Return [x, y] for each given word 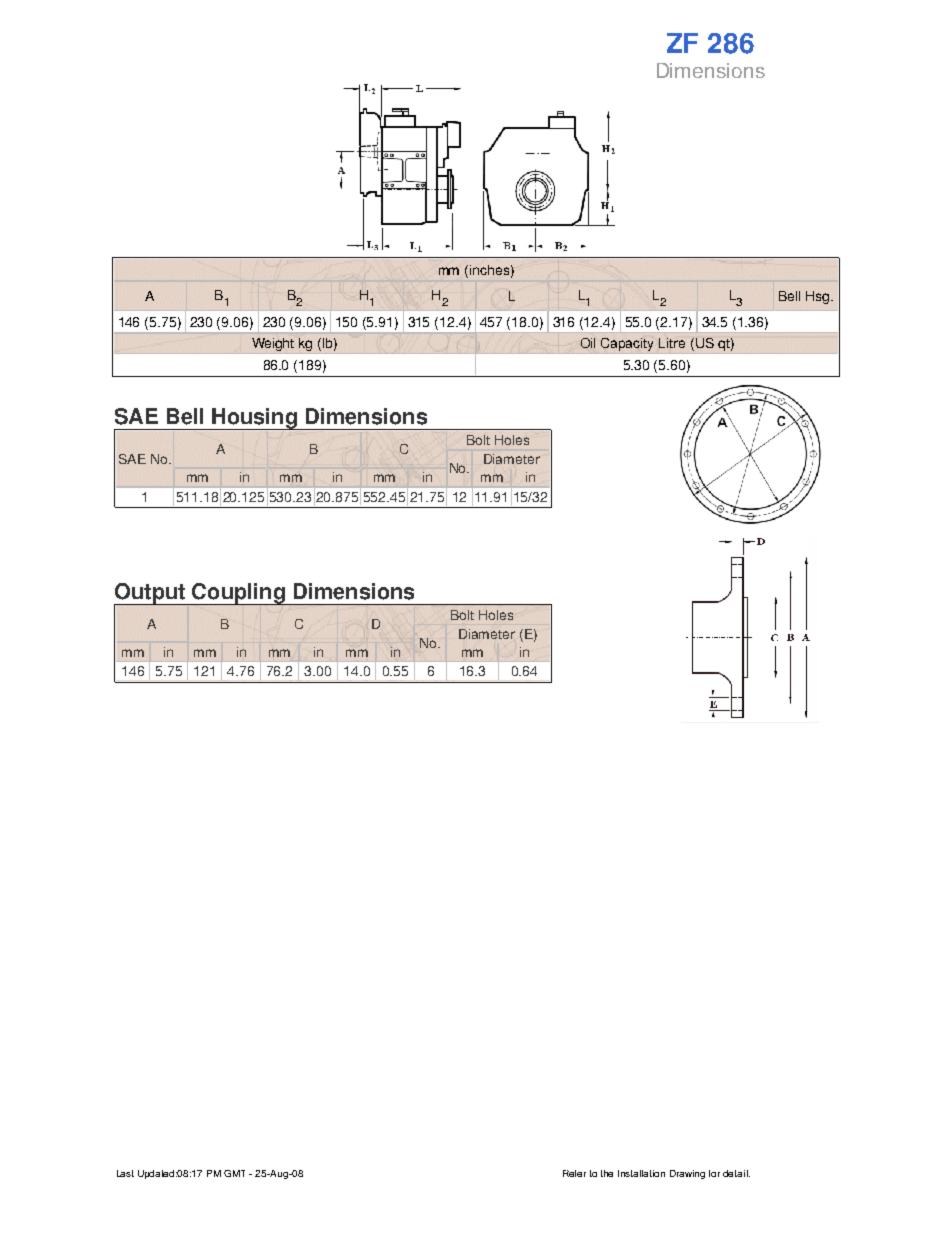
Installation [641, 1173]
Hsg [819, 297]
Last [125, 1173]
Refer [574, 1173]
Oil [588, 343]
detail [736, 1173]
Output [150, 594]
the [607, 1173]
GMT [234, 1173]
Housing [254, 420]
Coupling [238, 594]
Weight [273, 346]
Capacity [628, 345]
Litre [672, 343]
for [714, 1173]
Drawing [687, 1174]
